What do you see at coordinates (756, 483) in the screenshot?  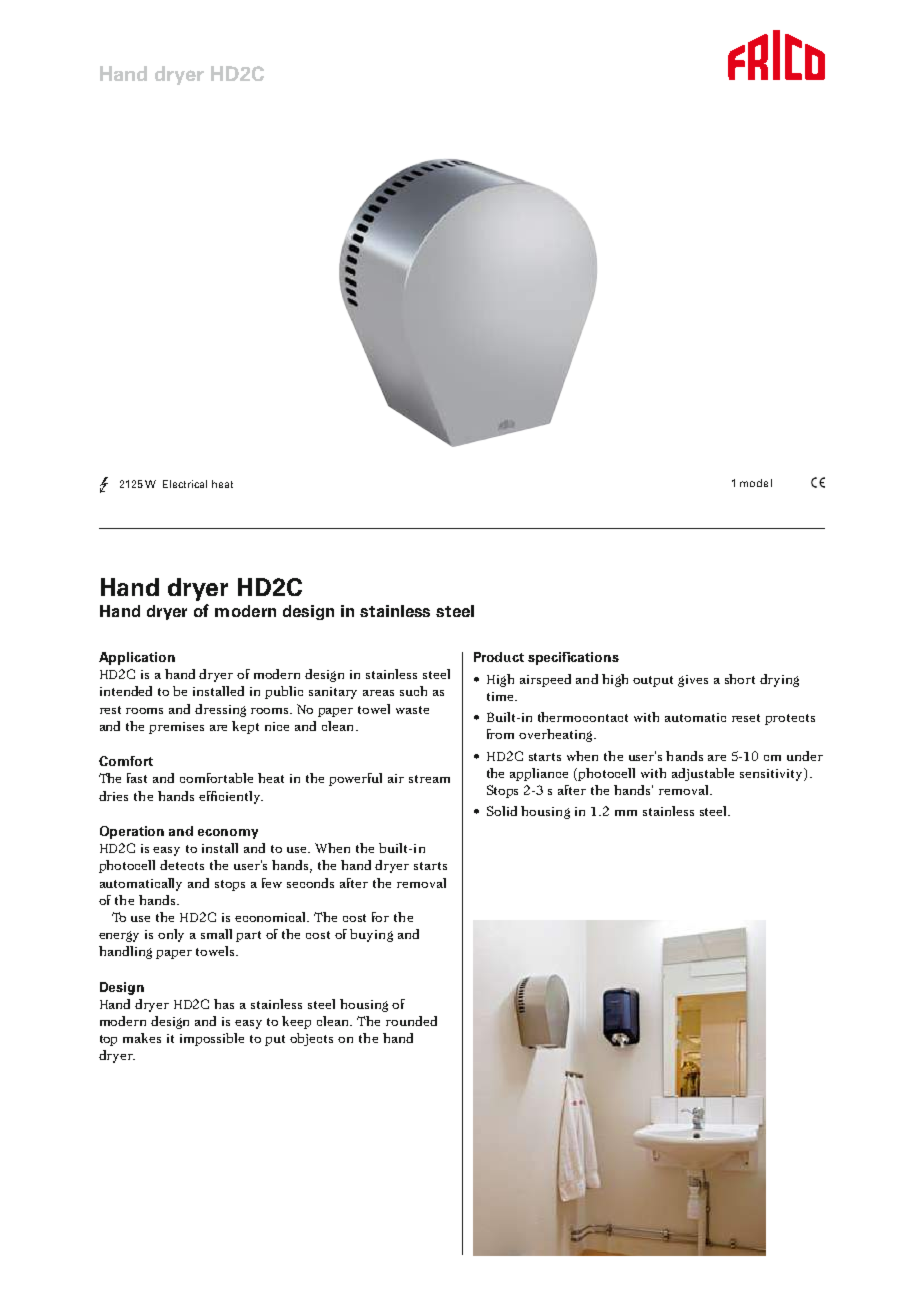 I see `model` at bounding box center [756, 483].
